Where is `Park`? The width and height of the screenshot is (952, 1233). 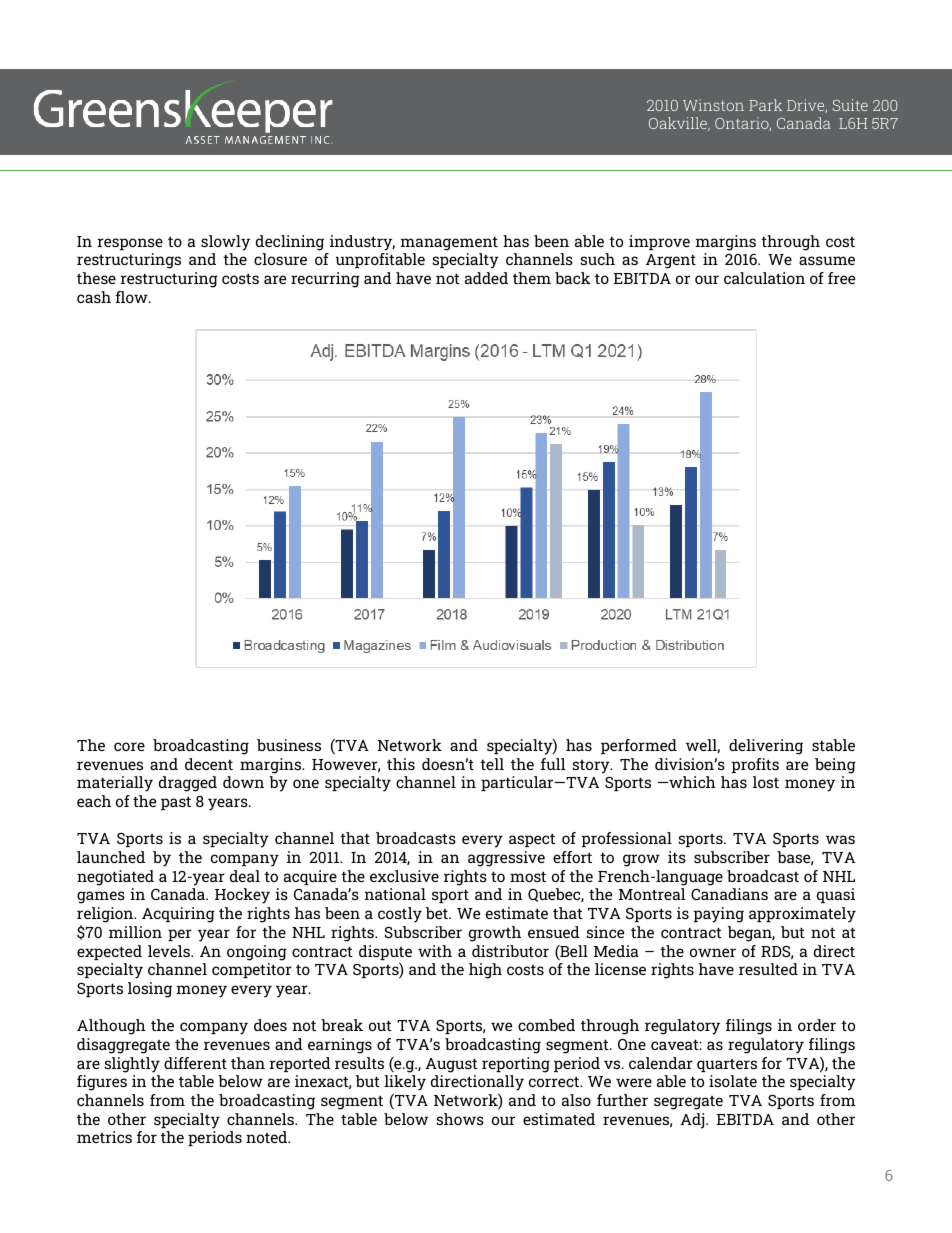 Park is located at coordinates (765, 105).
